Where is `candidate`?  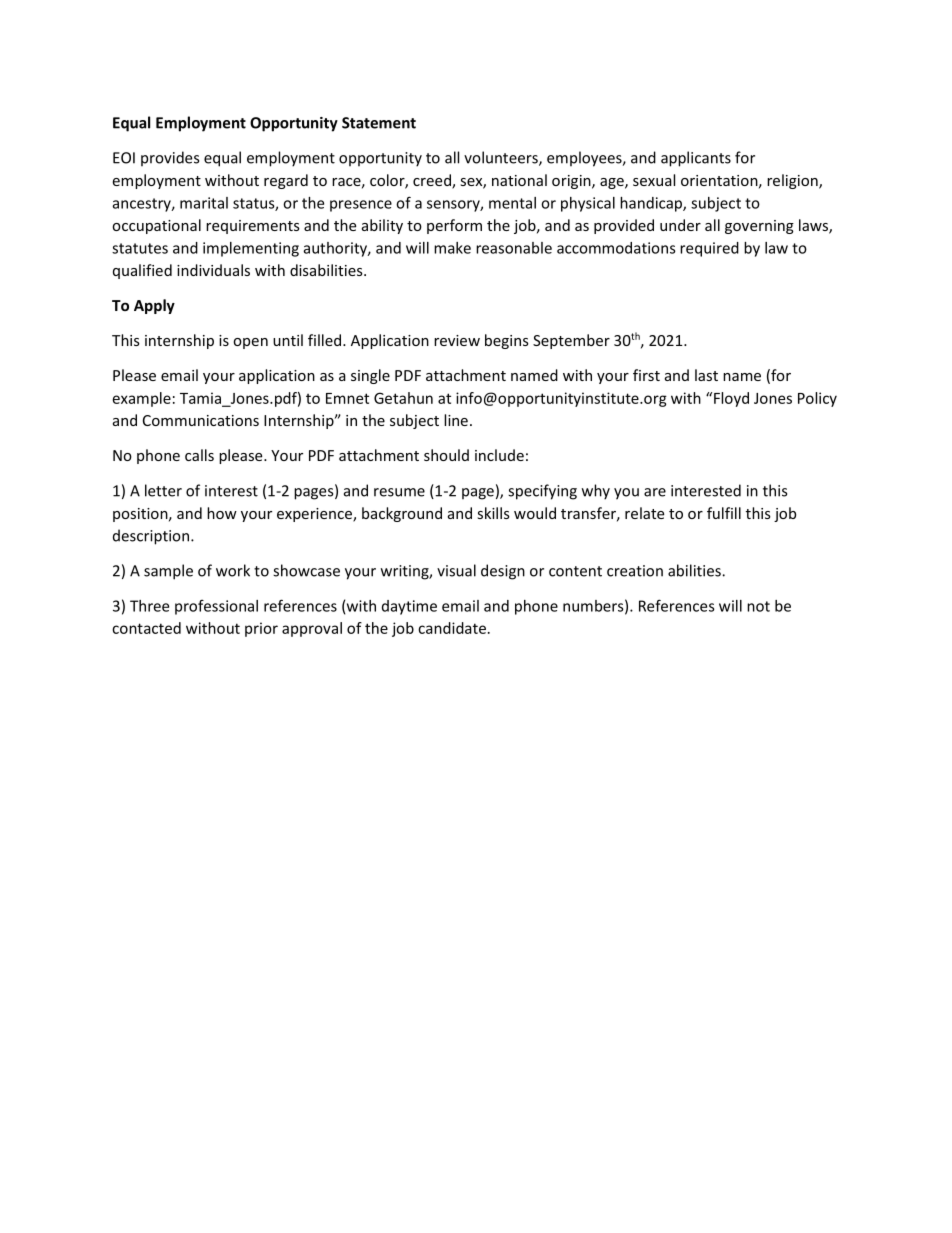 candidate is located at coordinates (452, 628).
